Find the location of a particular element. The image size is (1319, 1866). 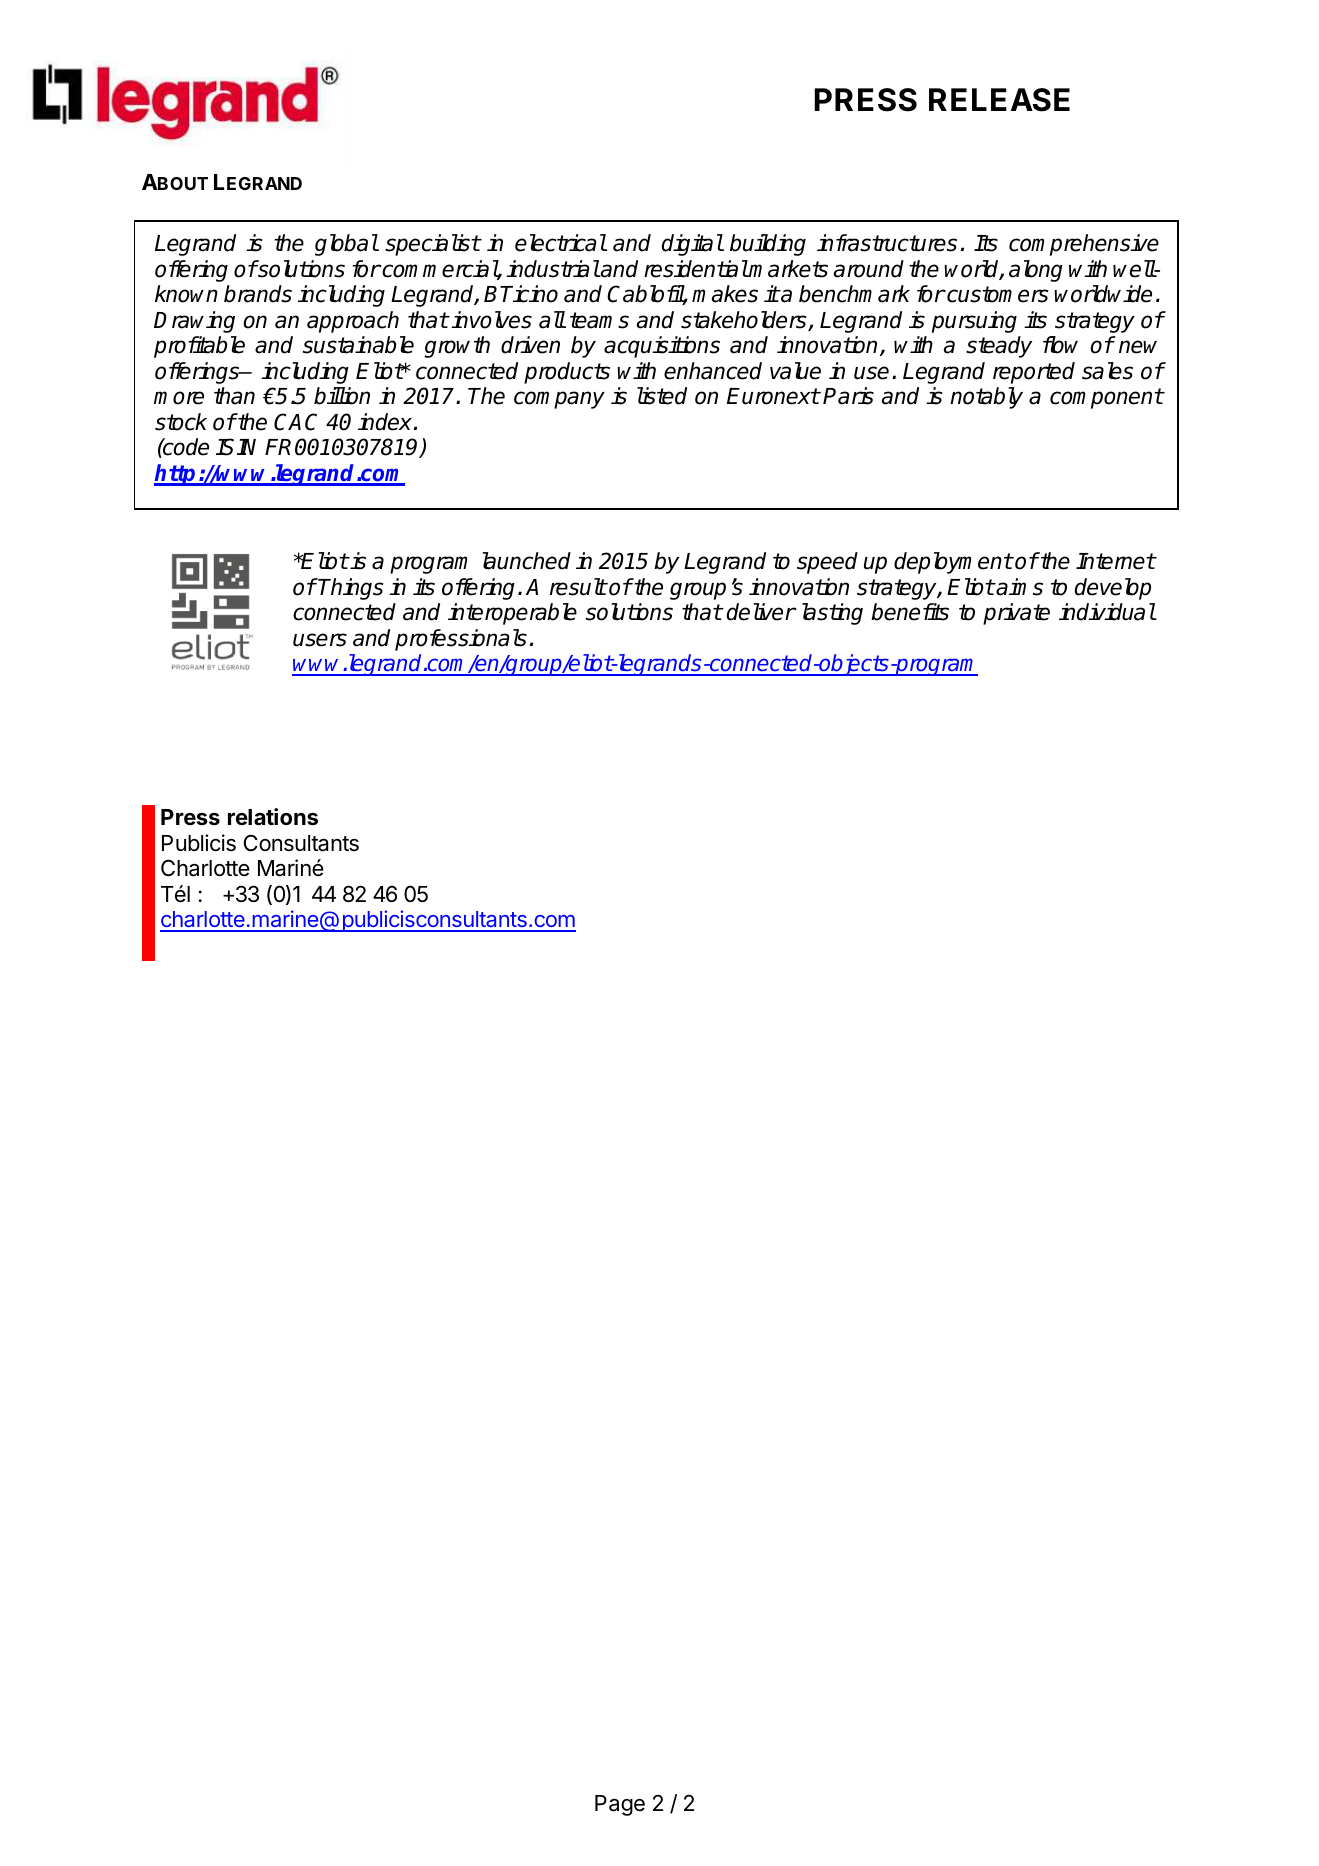

private is located at coordinates (1016, 614).
